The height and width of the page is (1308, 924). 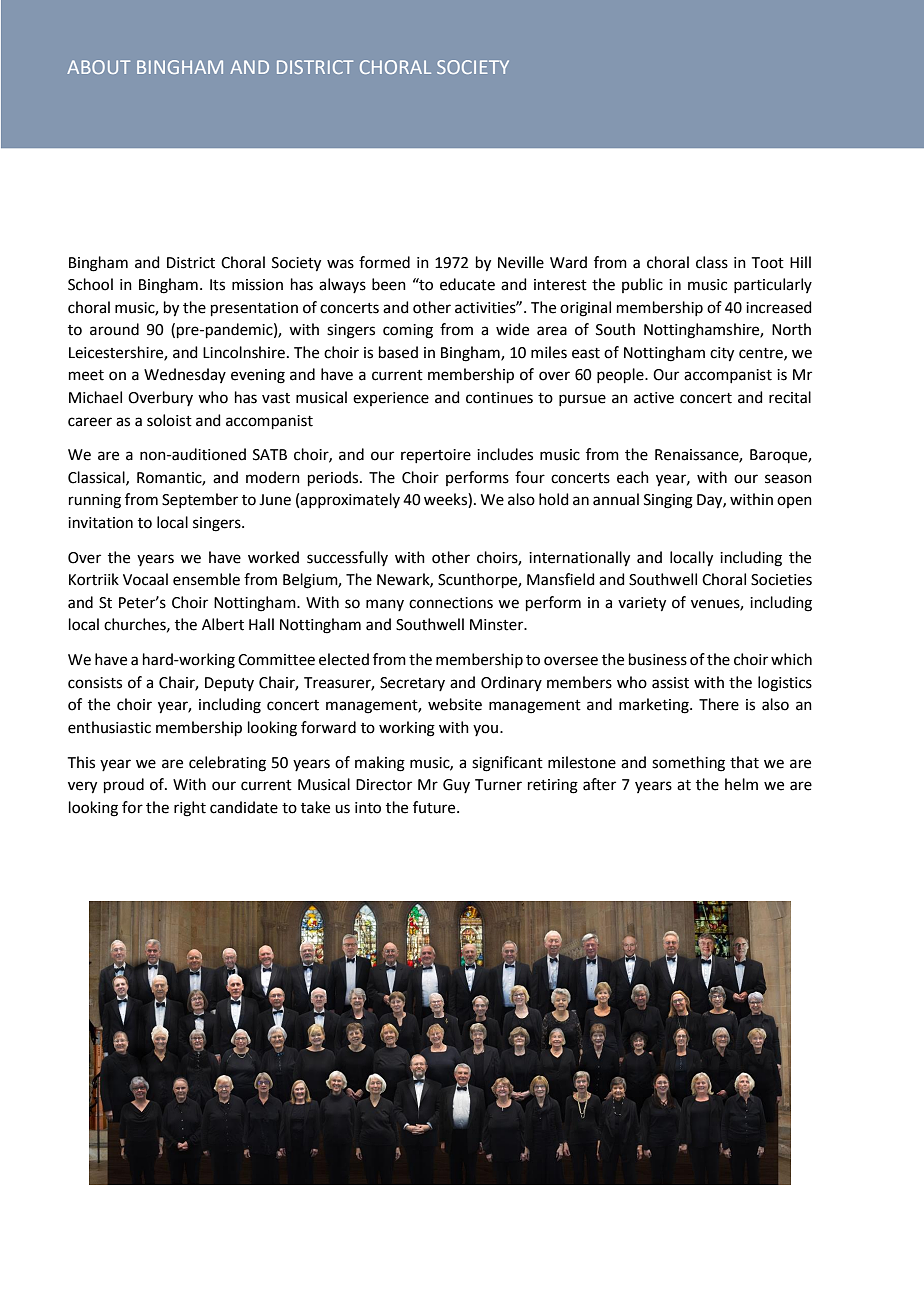 What do you see at coordinates (98, 67) in the page?
I see `ABOUT` at bounding box center [98, 67].
